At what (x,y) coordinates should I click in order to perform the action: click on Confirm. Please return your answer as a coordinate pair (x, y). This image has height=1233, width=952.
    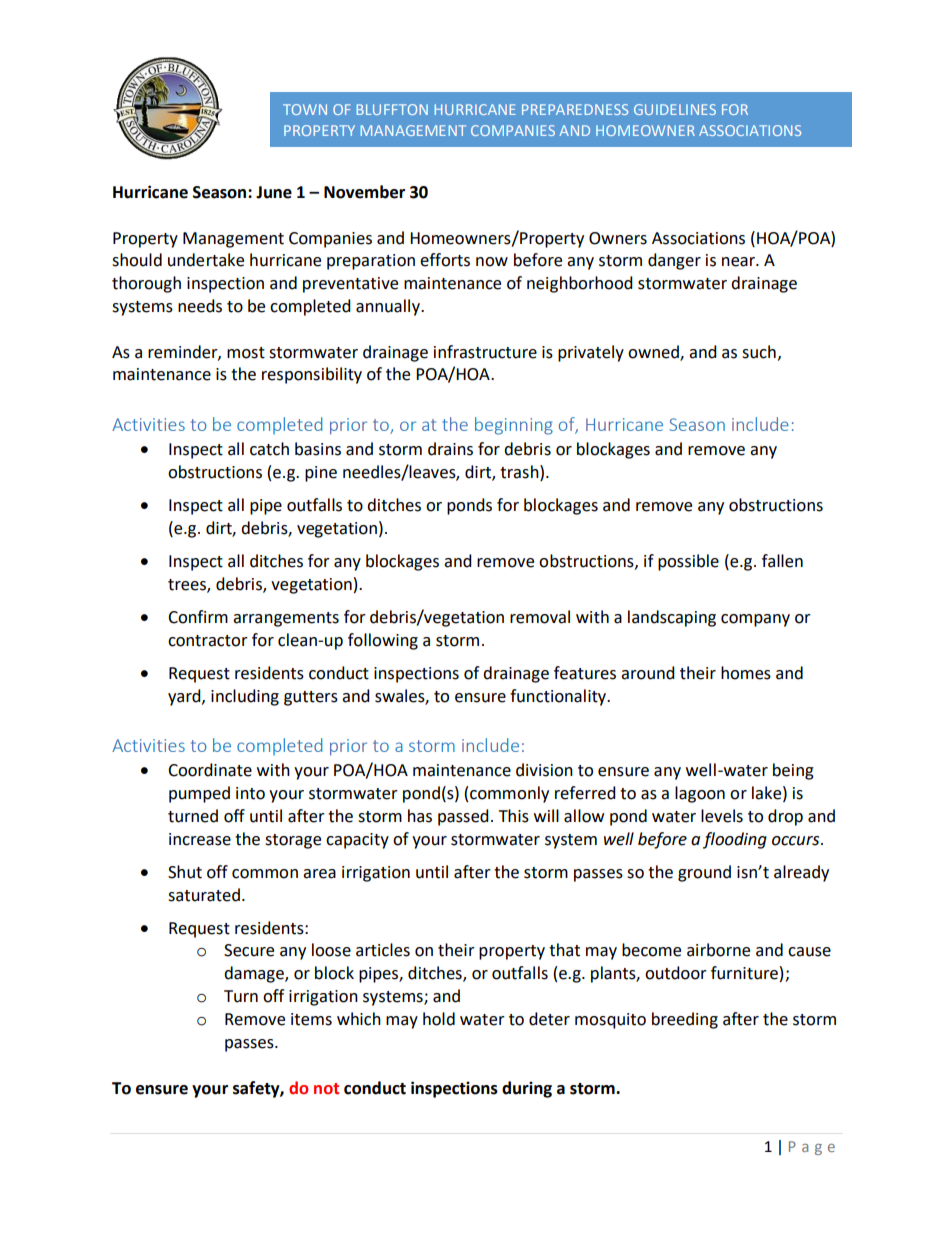
    Looking at the image, I should click on (198, 617).
